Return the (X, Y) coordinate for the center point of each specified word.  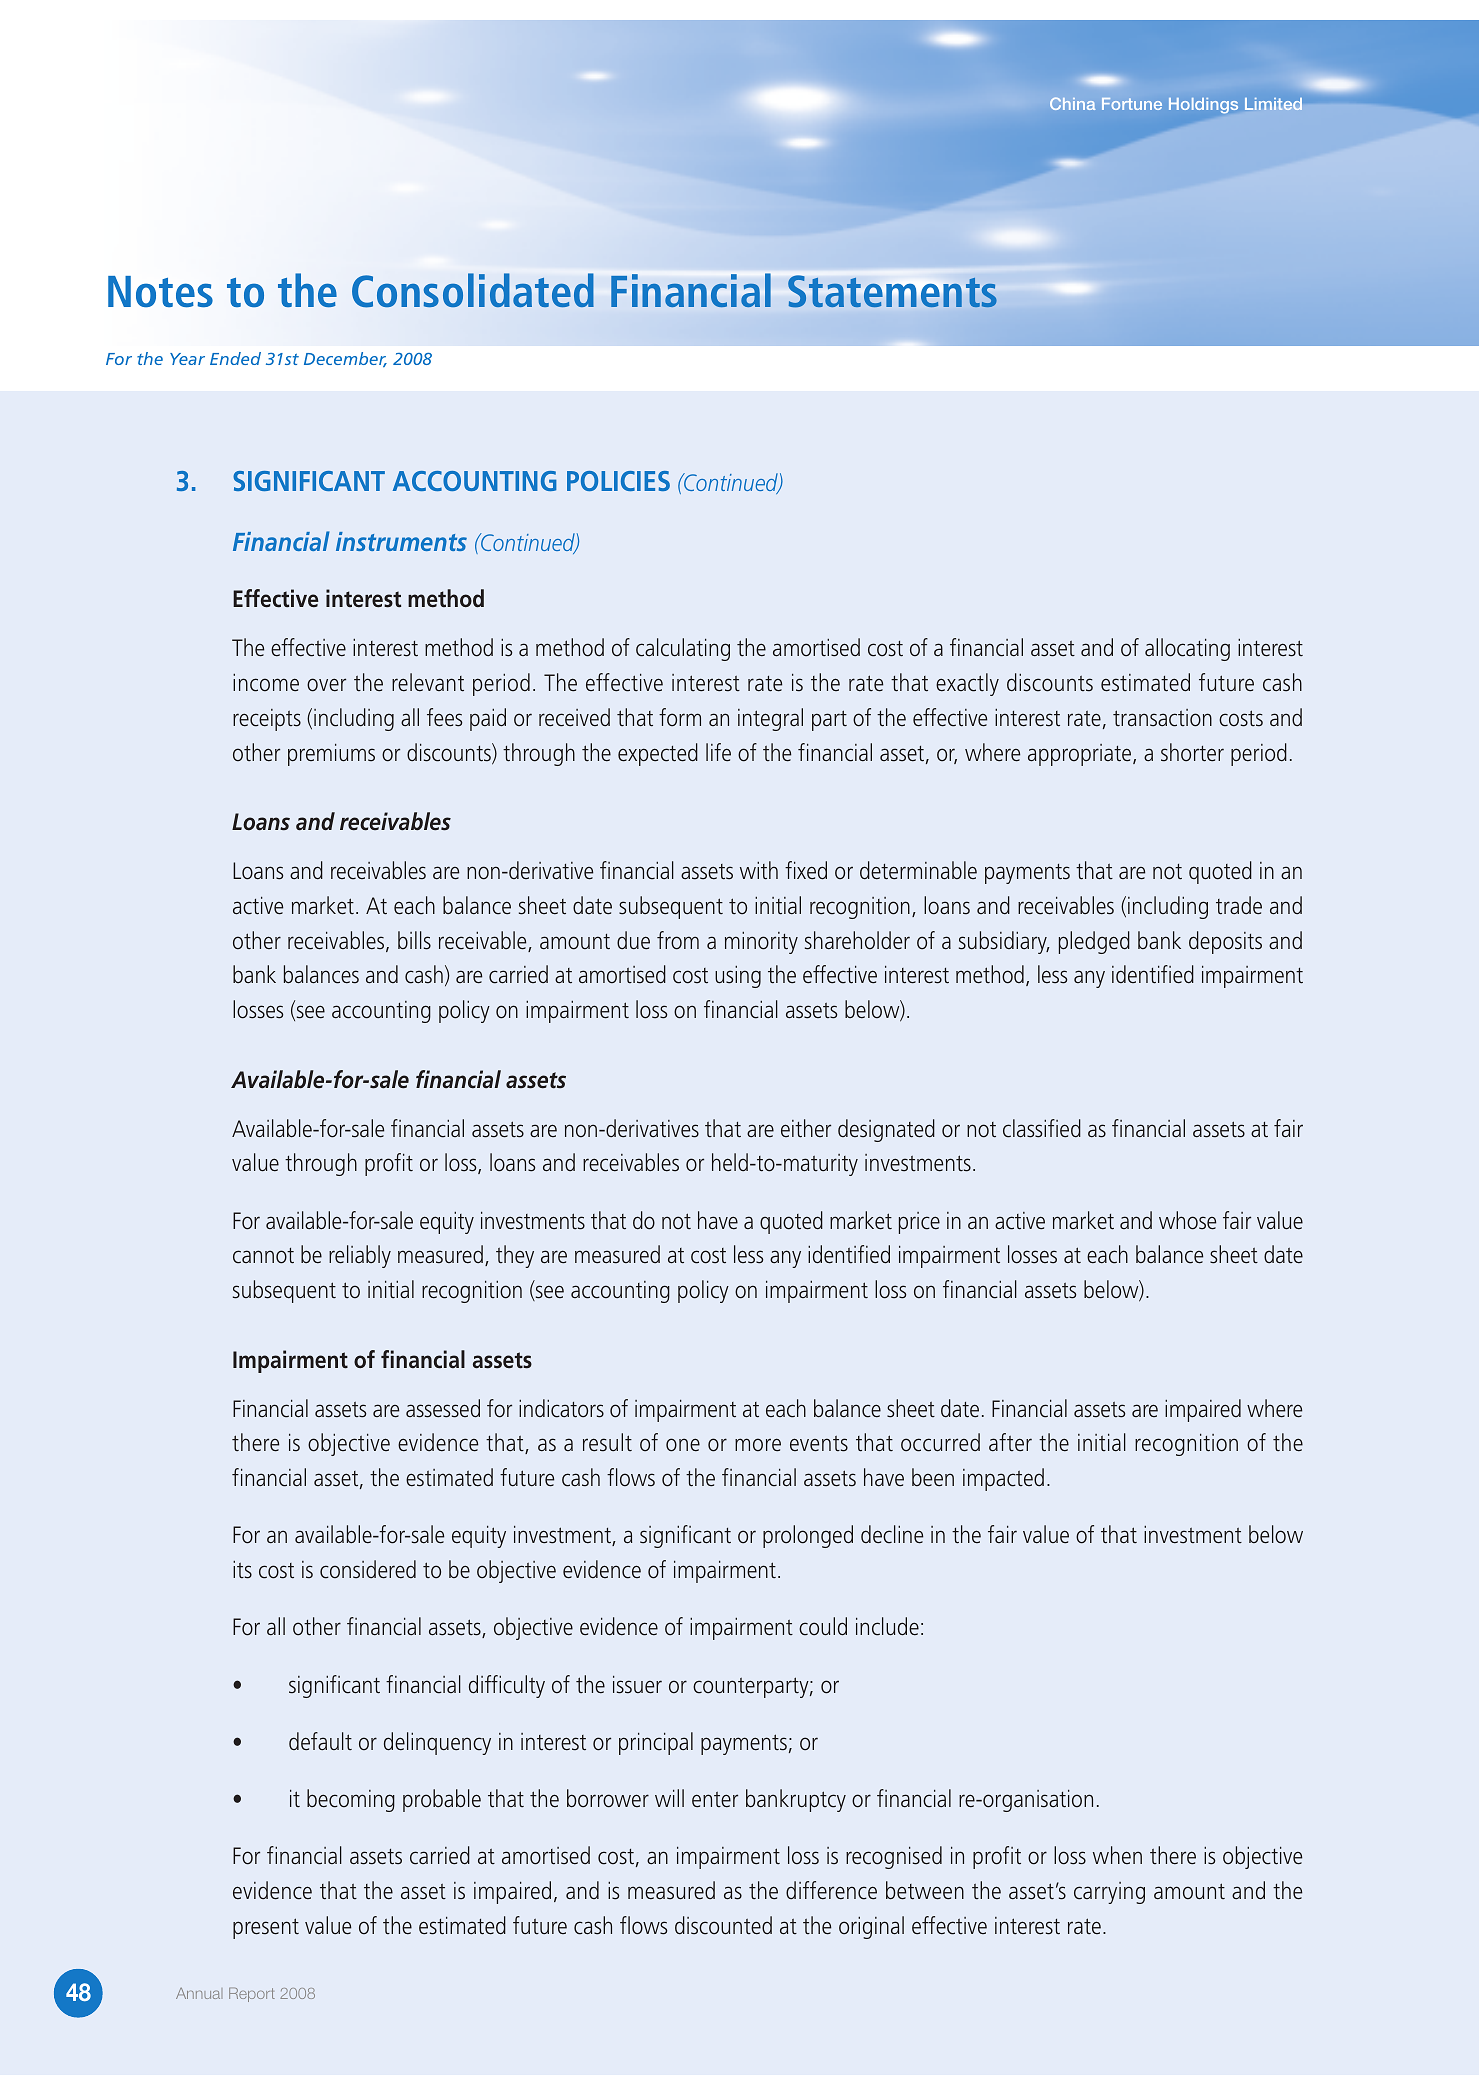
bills (414, 940)
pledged (1094, 942)
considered (368, 1569)
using (738, 977)
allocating (1187, 649)
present (266, 1928)
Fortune (1132, 104)
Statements (892, 291)
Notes (160, 291)
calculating (683, 649)
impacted (1003, 1479)
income (266, 683)
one (683, 1445)
